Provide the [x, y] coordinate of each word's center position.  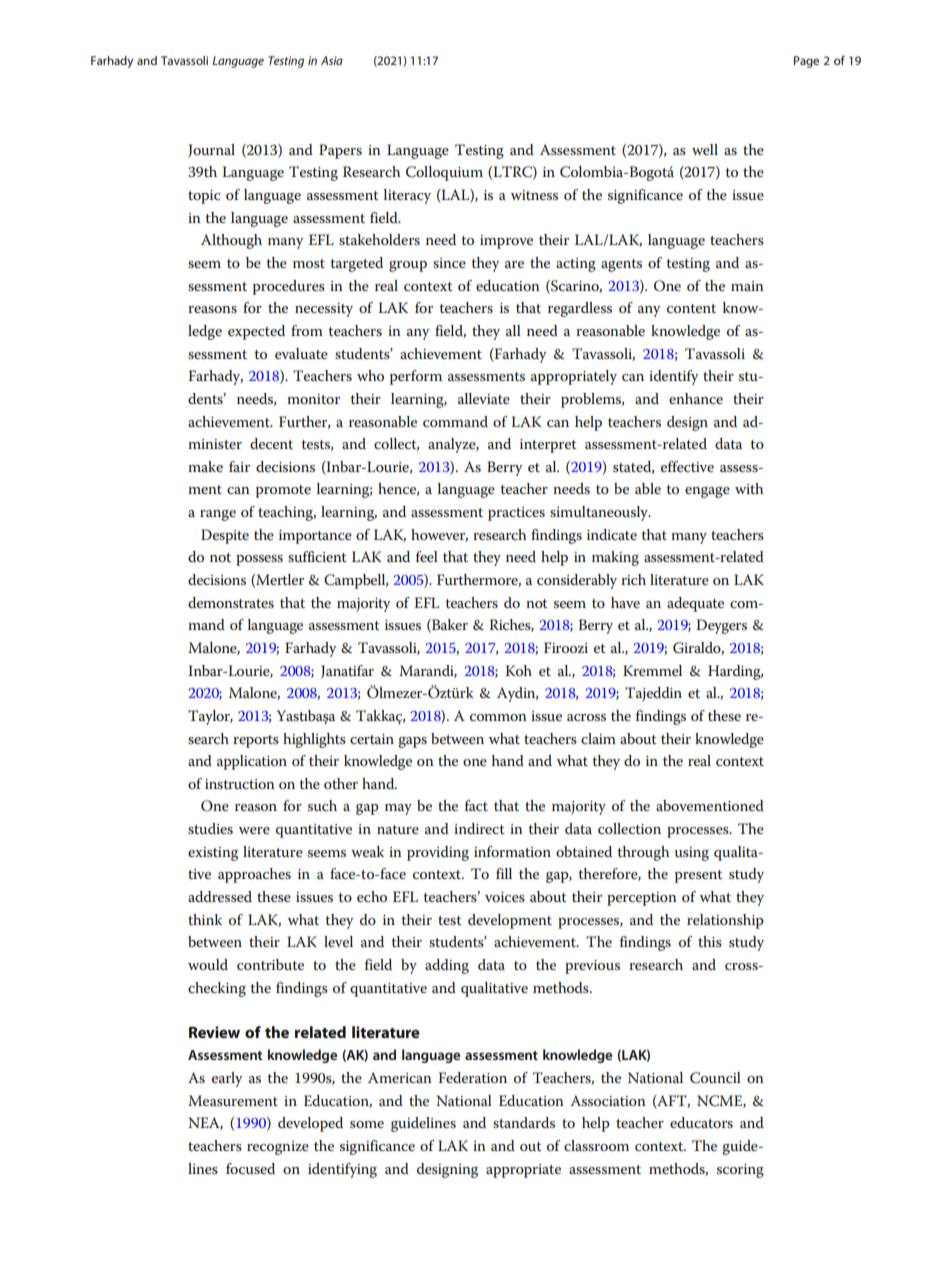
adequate [695, 604]
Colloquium [444, 173]
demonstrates [231, 602]
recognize [278, 1148]
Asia [332, 60]
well [705, 149]
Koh [518, 670]
